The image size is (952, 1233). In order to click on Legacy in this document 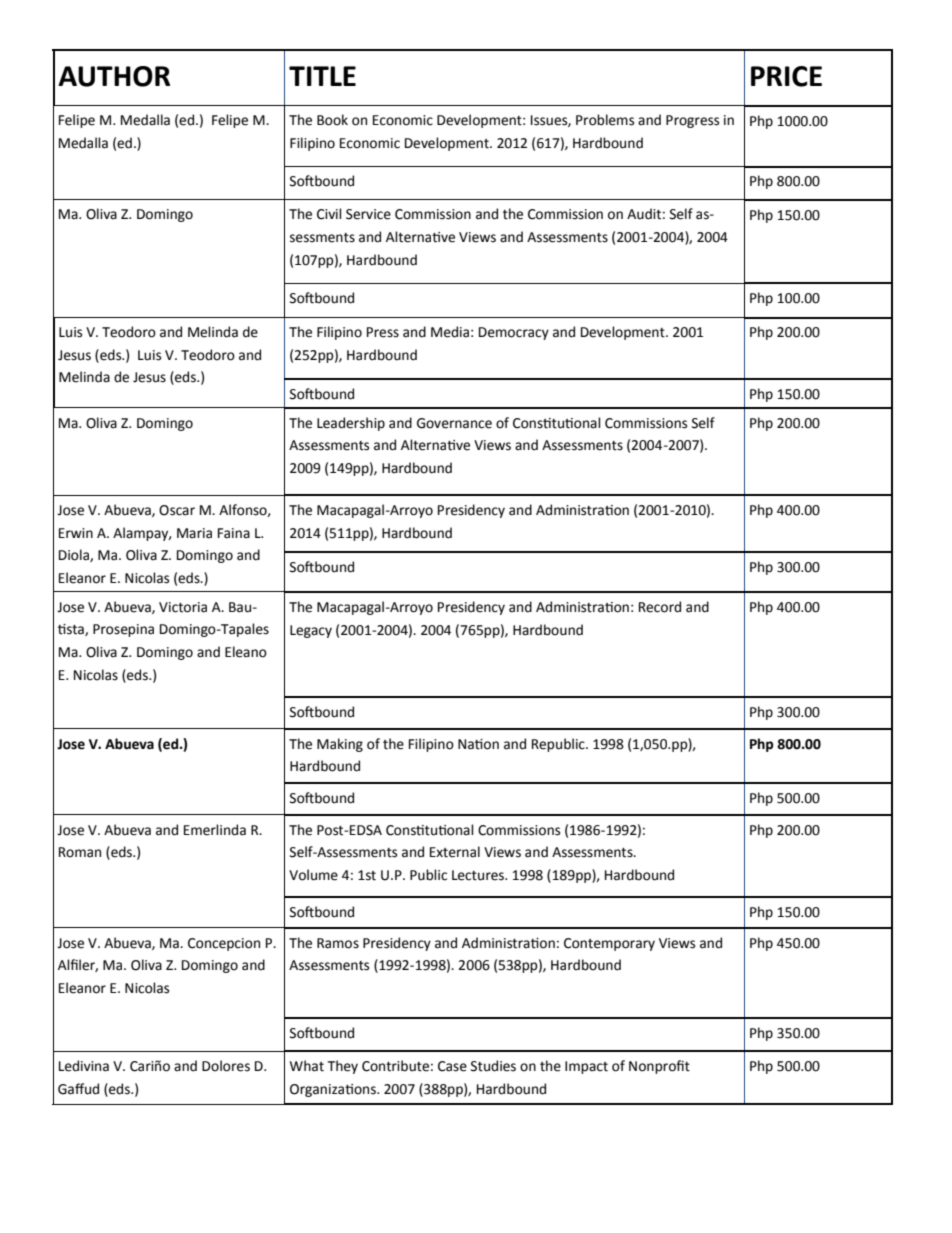, I will do `click(311, 631)`.
